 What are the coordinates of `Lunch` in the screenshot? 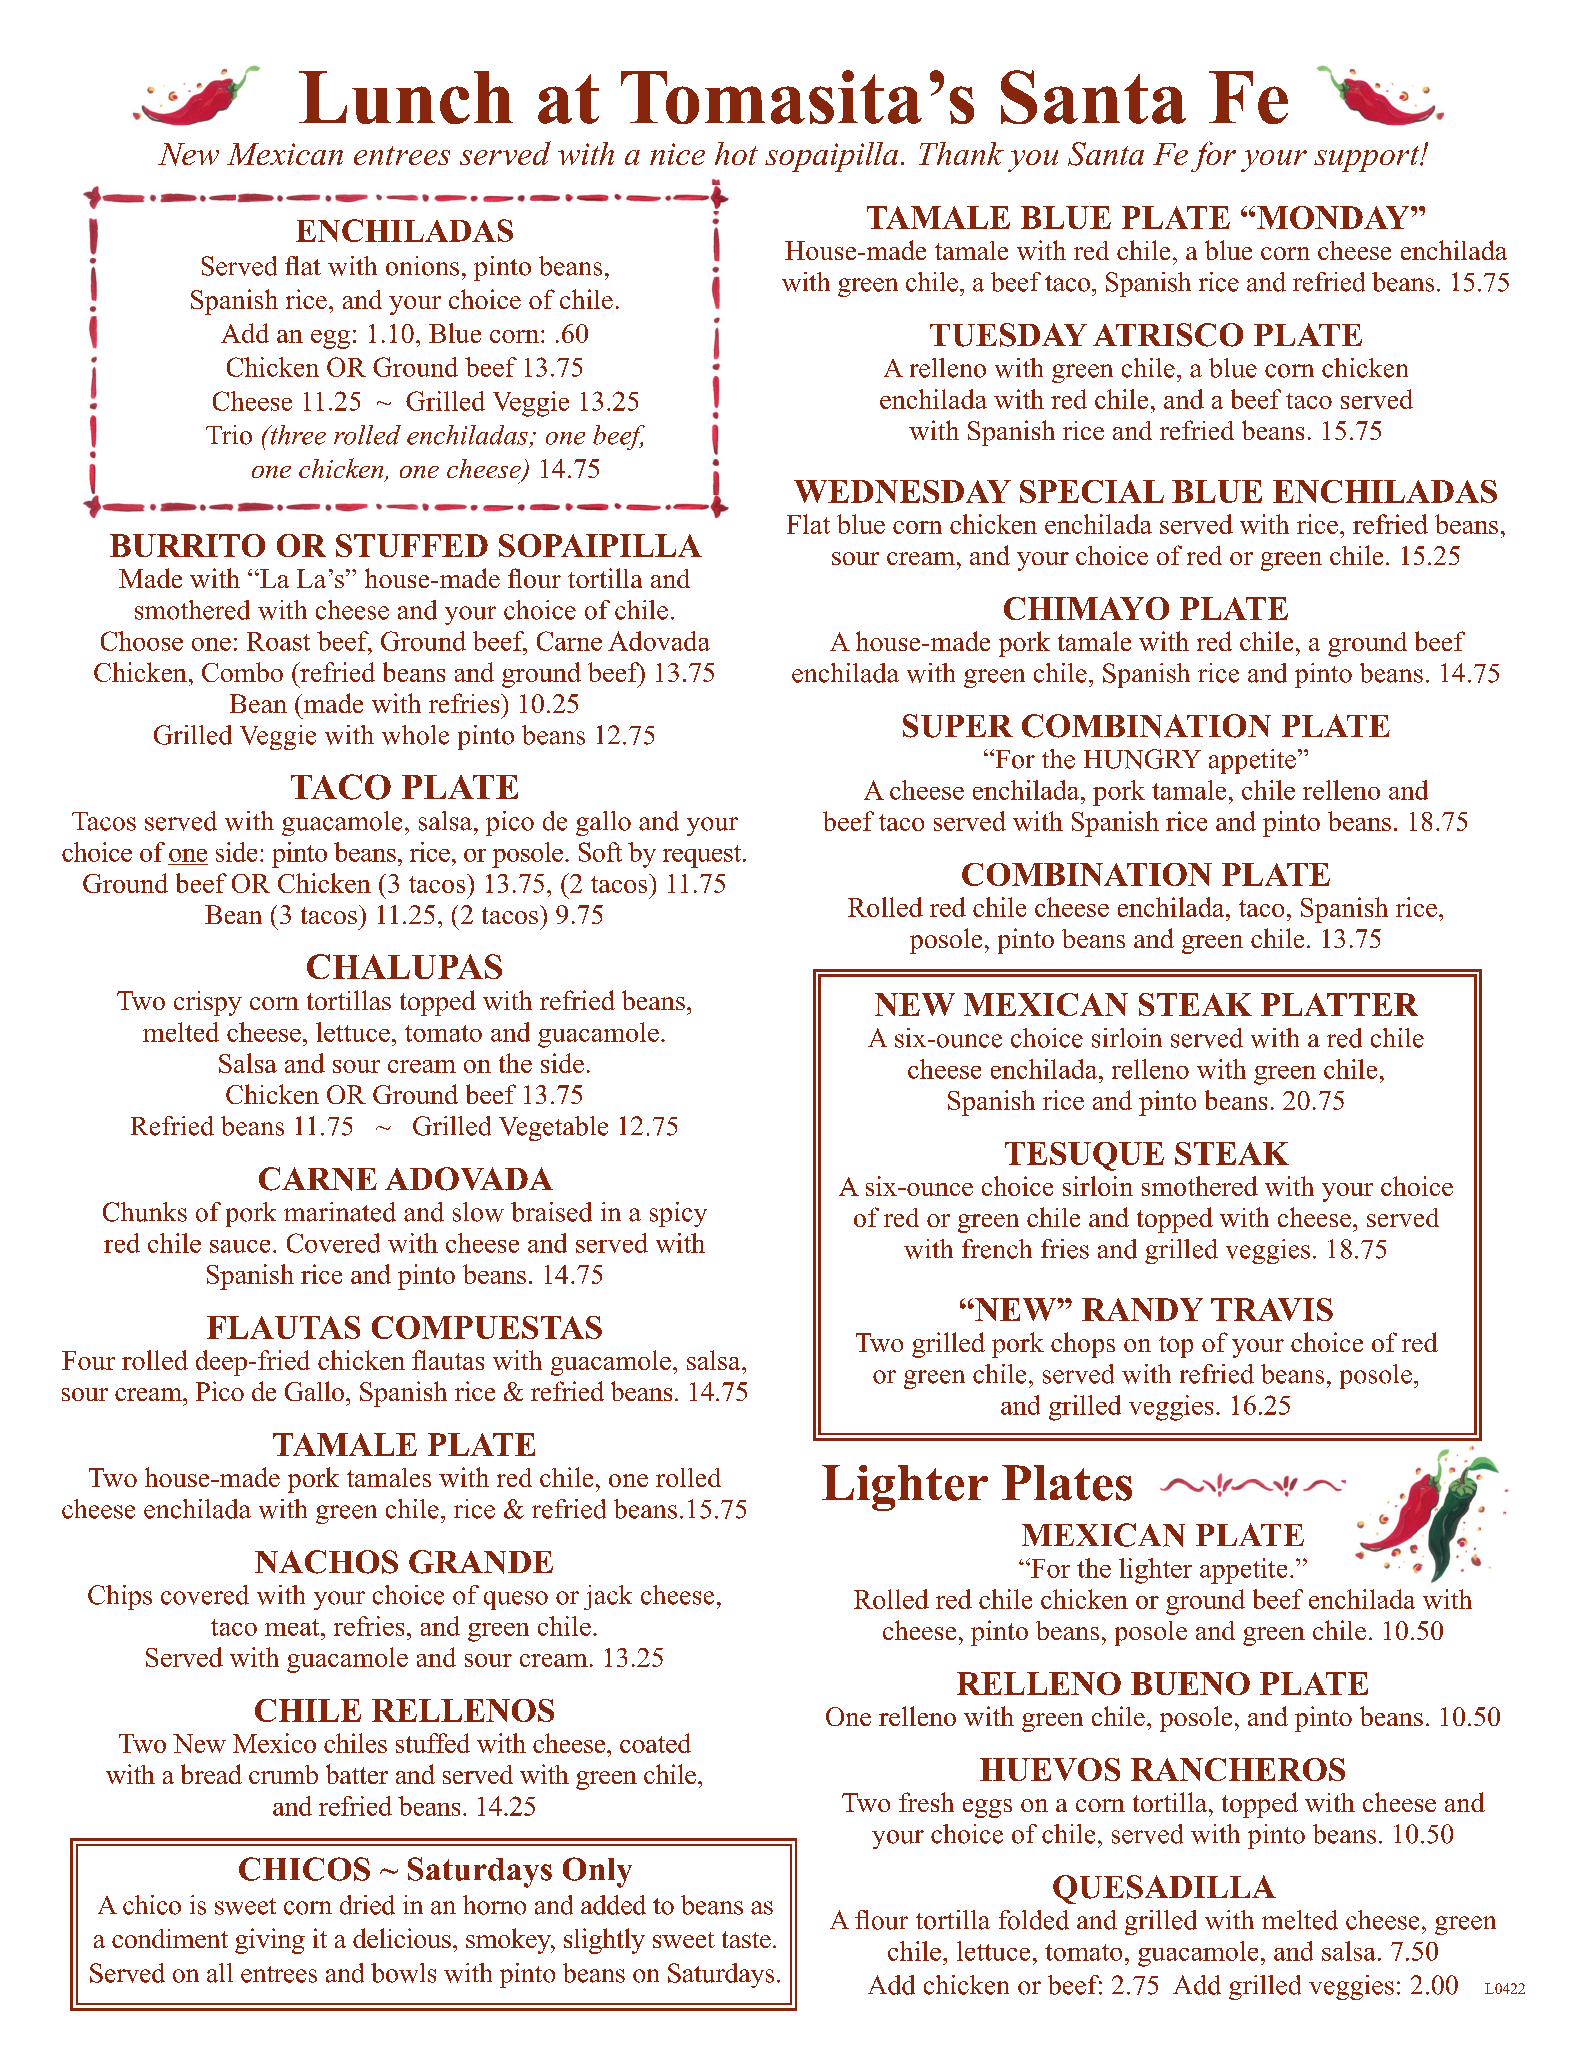 It's located at (406, 97).
